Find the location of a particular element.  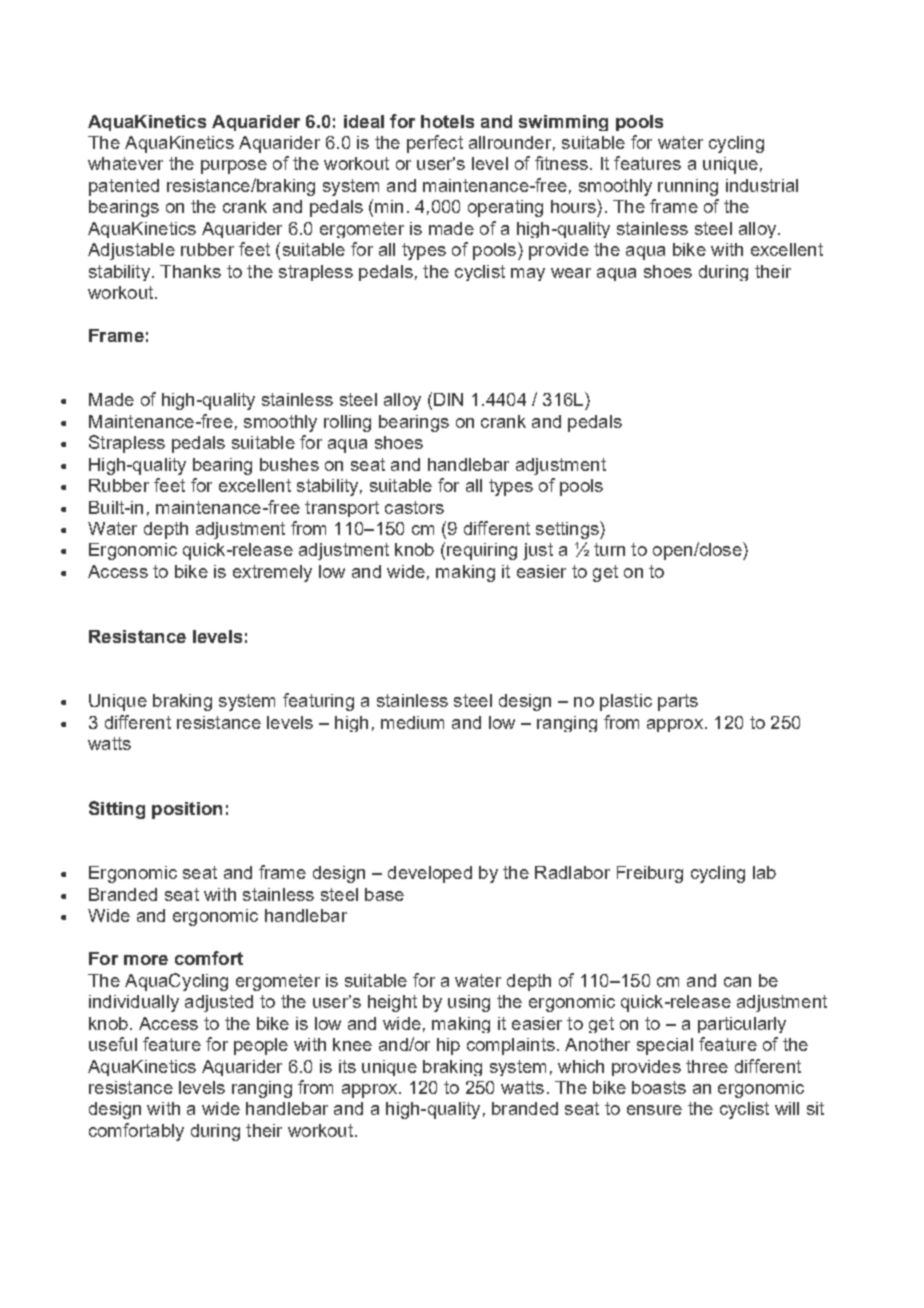

three is located at coordinates (707, 1066).
